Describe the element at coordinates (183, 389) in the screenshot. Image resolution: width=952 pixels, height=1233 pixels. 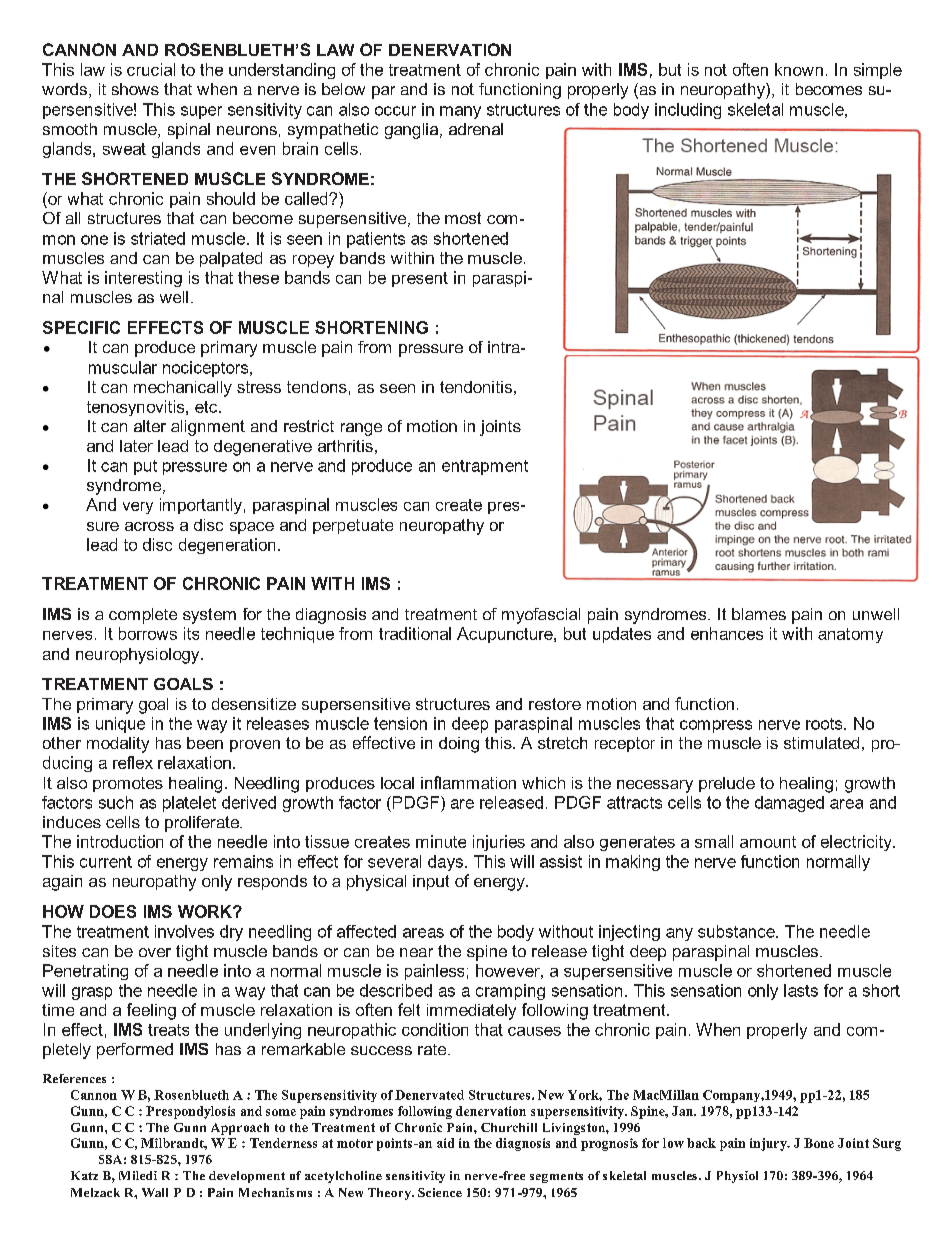
I see `mechanically` at that location.
